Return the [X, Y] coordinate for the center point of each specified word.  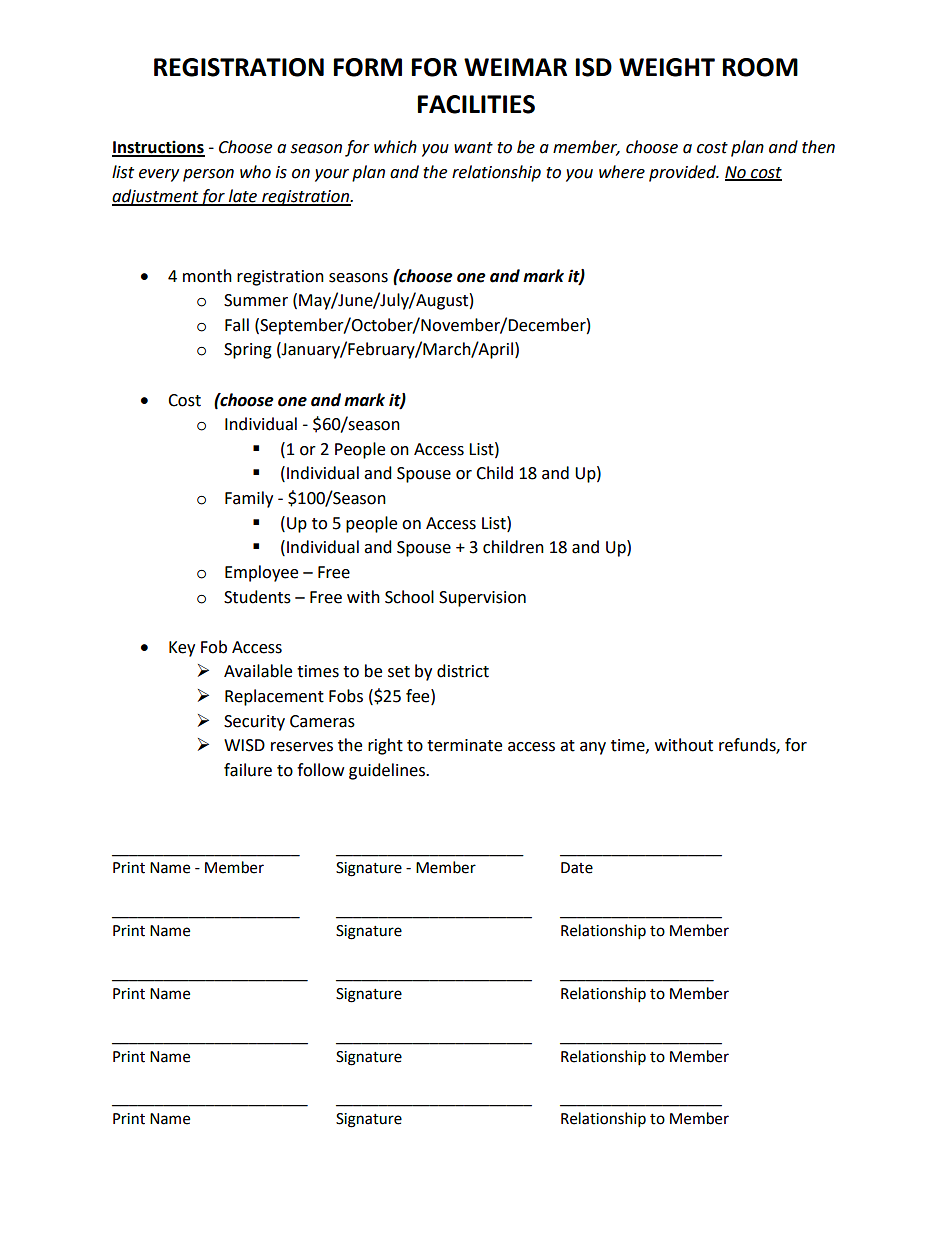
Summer [256, 300]
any [593, 748]
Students [257, 597]
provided [684, 173]
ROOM [760, 67]
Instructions [158, 148]
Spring [248, 351]
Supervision [482, 599]
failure [248, 770]
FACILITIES [476, 104]
